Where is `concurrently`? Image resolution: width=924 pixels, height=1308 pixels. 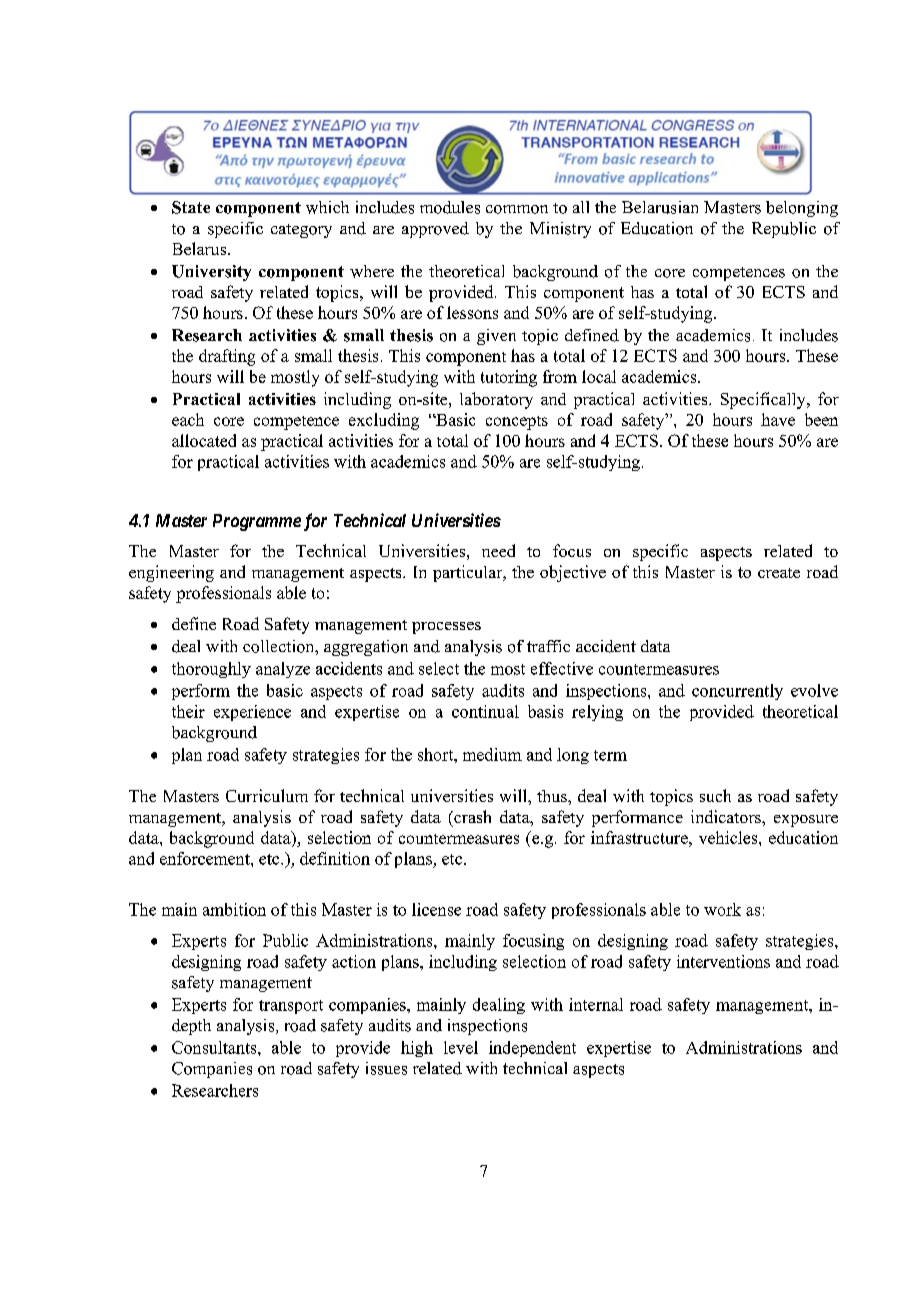 concurrently is located at coordinates (737, 692).
